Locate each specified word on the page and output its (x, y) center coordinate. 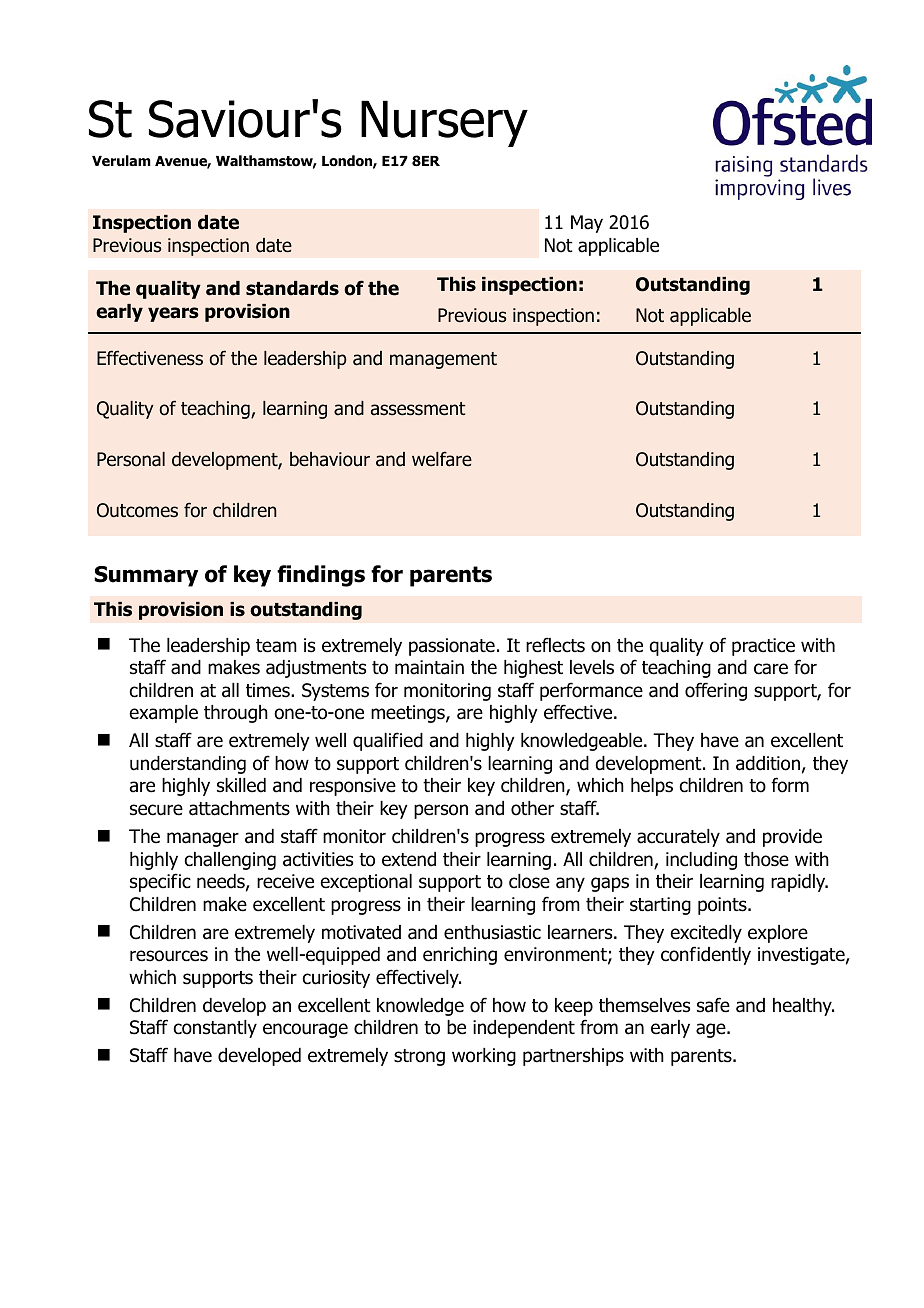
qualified (388, 741)
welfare (442, 459)
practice (763, 647)
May (587, 224)
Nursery (444, 123)
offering (716, 691)
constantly (215, 1029)
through (236, 714)
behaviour (330, 459)
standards (292, 288)
